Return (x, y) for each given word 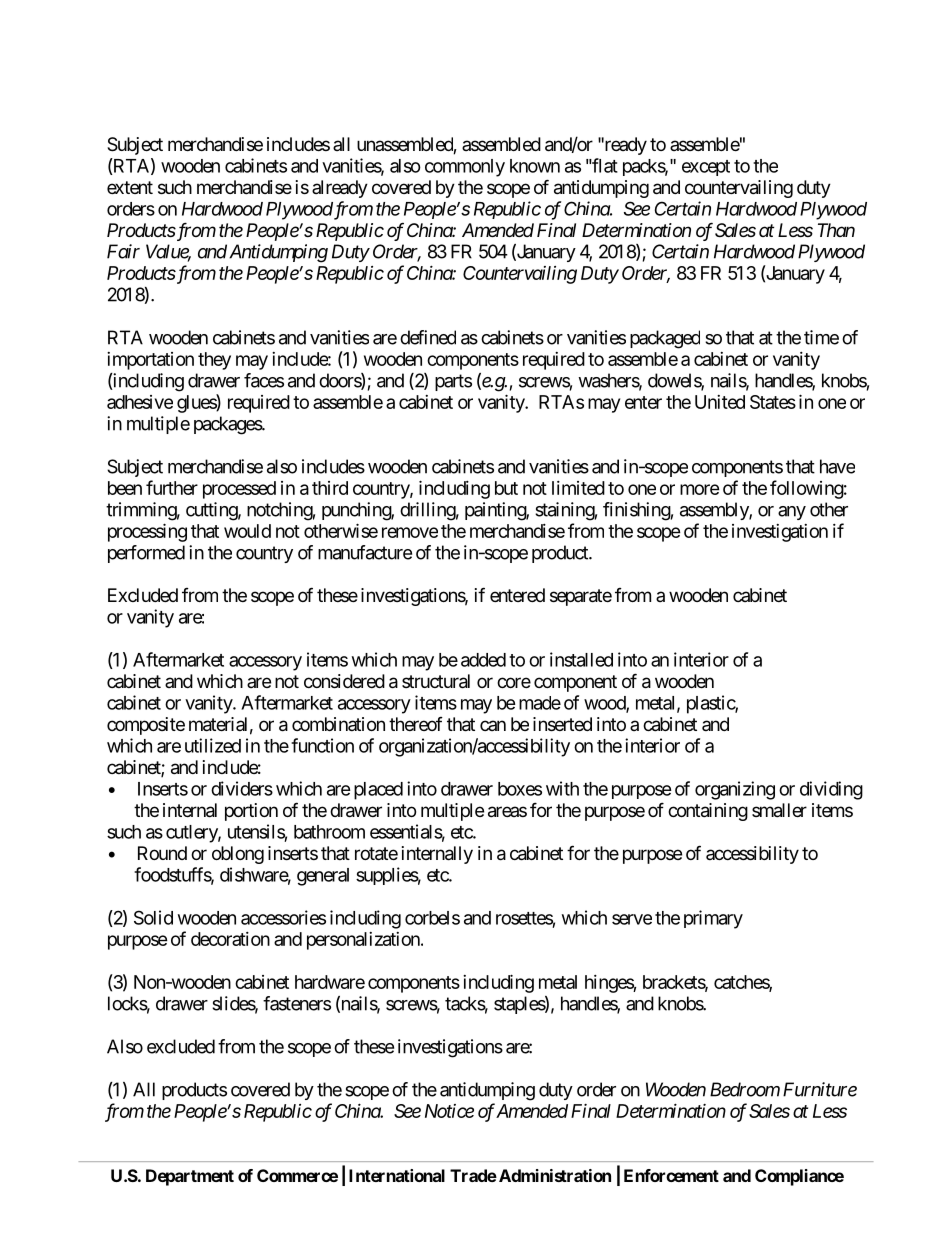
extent (130, 187)
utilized (213, 745)
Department (190, 1177)
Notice (449, 1111)
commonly (465, 168)
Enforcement (671, 1175)
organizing (735, 790)
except (706, 168)
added (483, 660)
